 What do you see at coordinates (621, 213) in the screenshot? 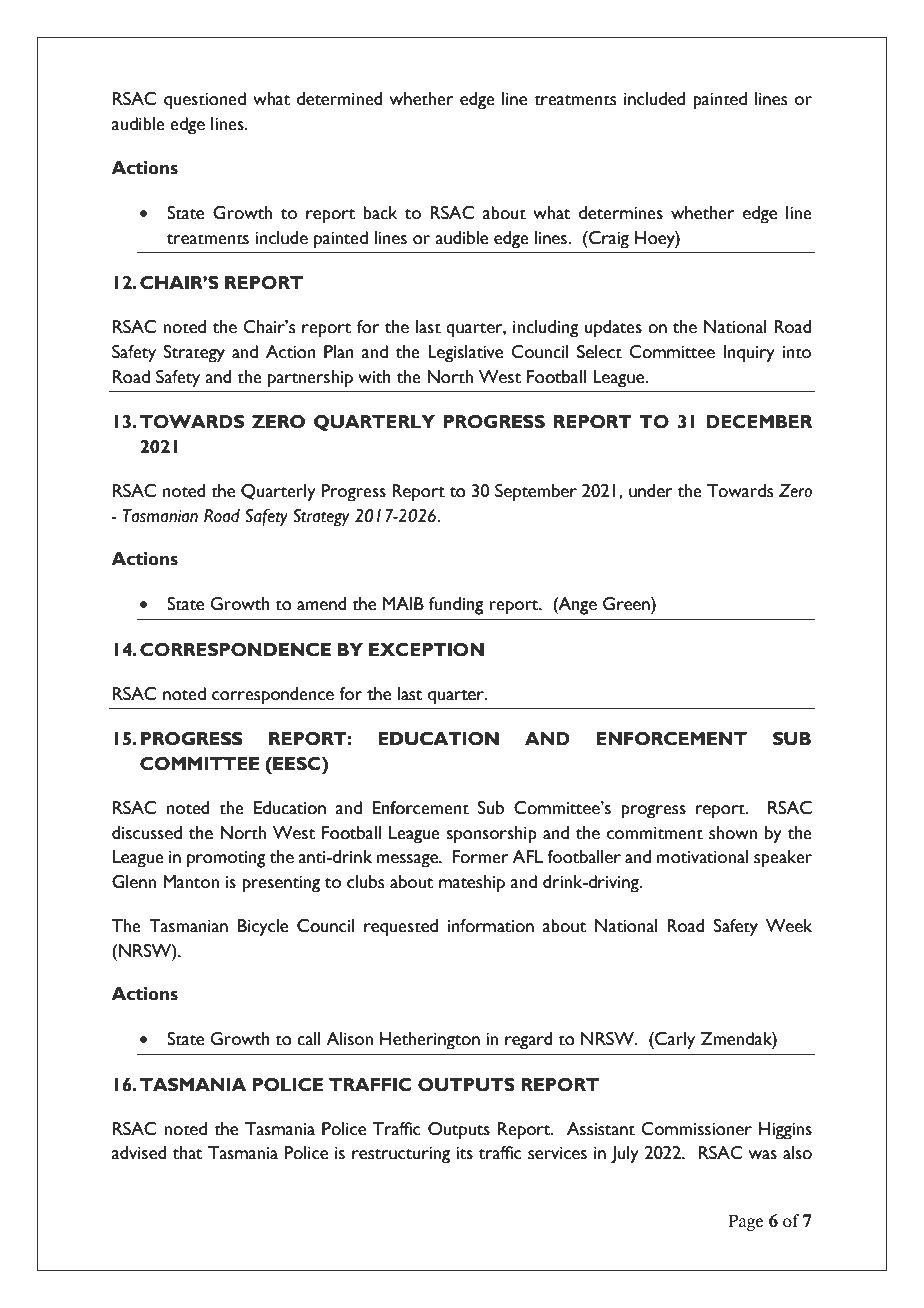
I see `determines` at bounding box center [621, 213].
